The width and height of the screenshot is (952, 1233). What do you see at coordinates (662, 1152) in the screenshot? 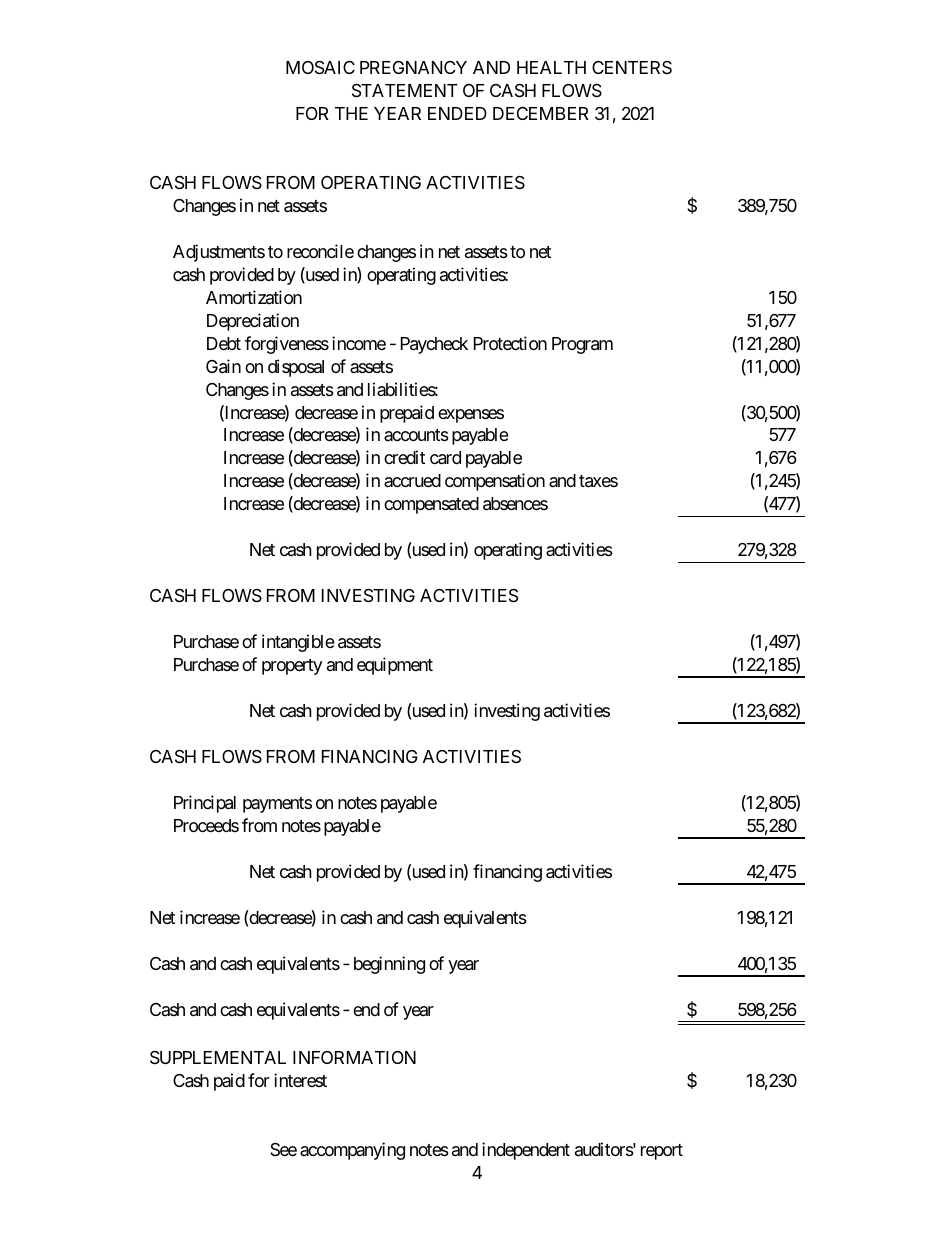
I see `report` at bounding box center [662, 1152].
